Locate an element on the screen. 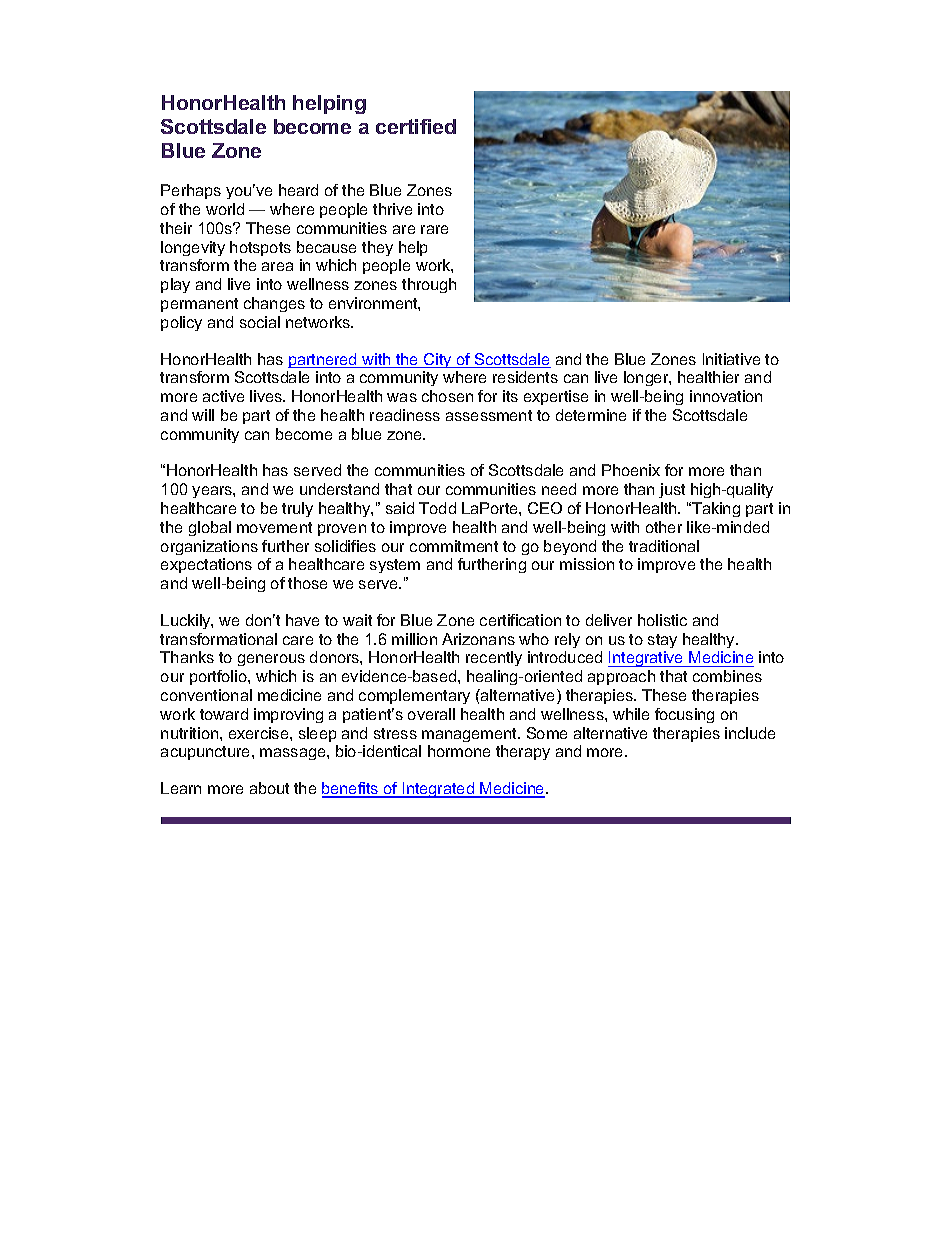 The image size is (952, 1233). City is located at coordinates (438, 360).
